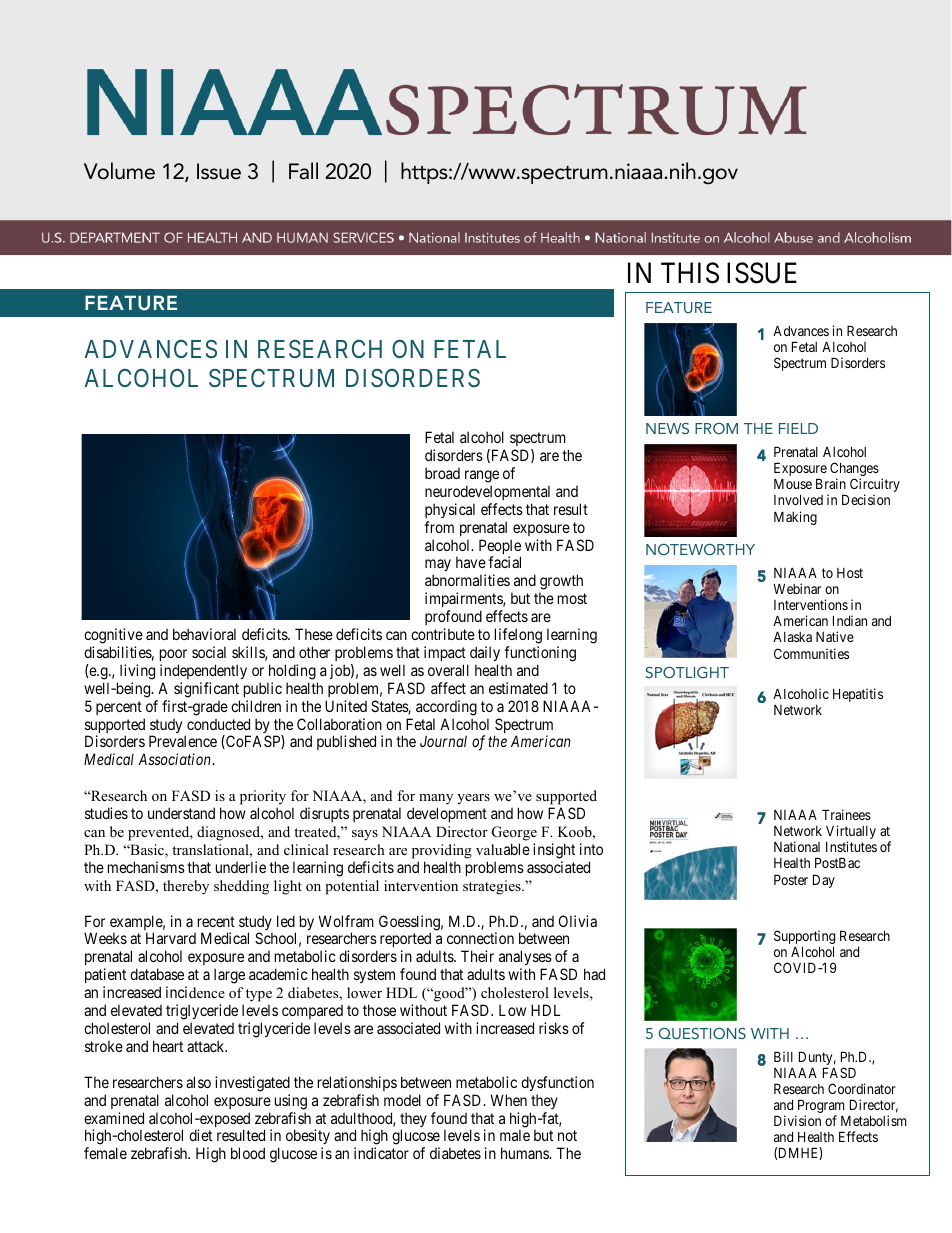 The width and height of the document is (952, 1233). I want to click on daily, so click(485, 653).
